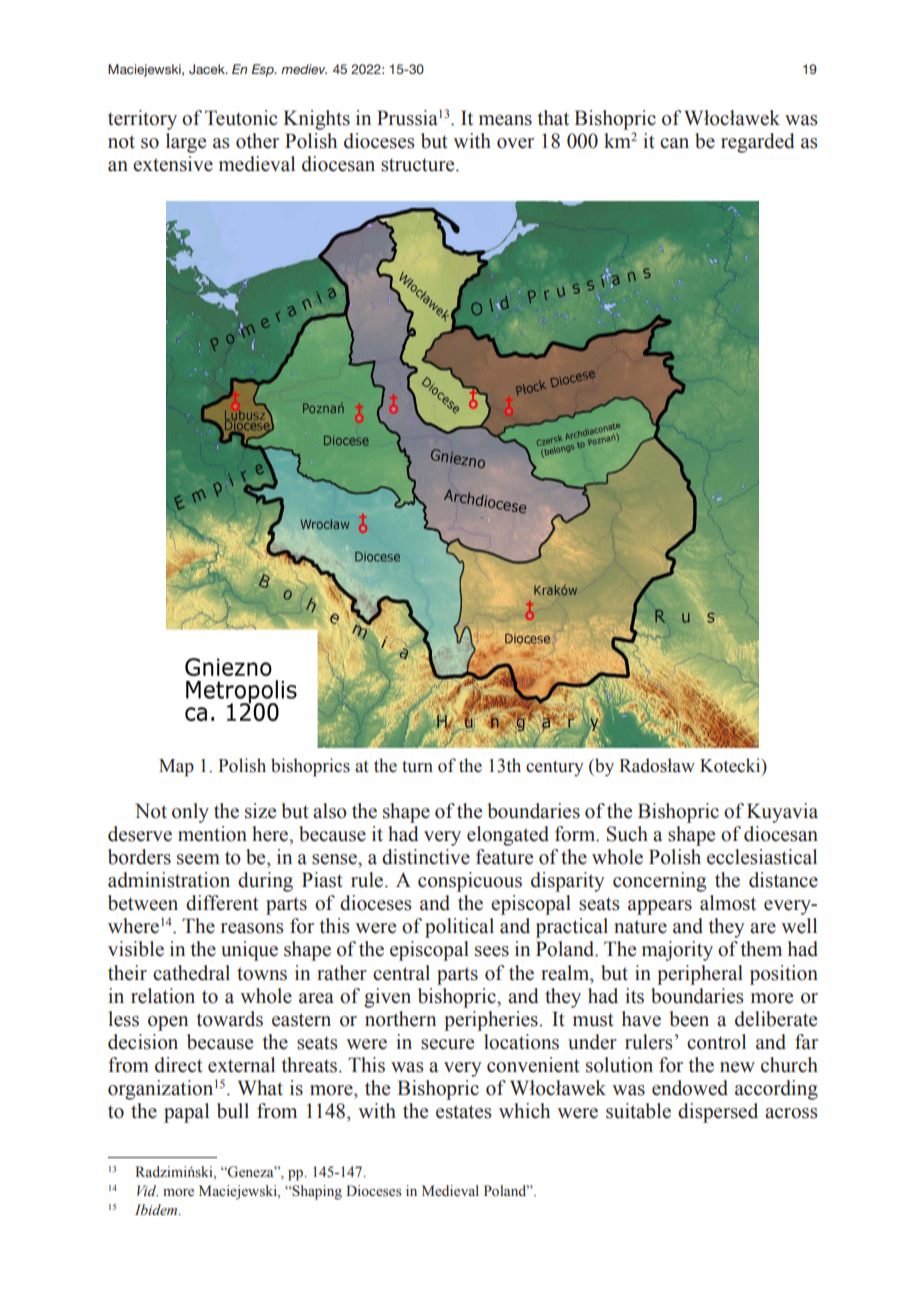 This page has height=1314, width=924. I want to click on structure, so click(419, 165).
